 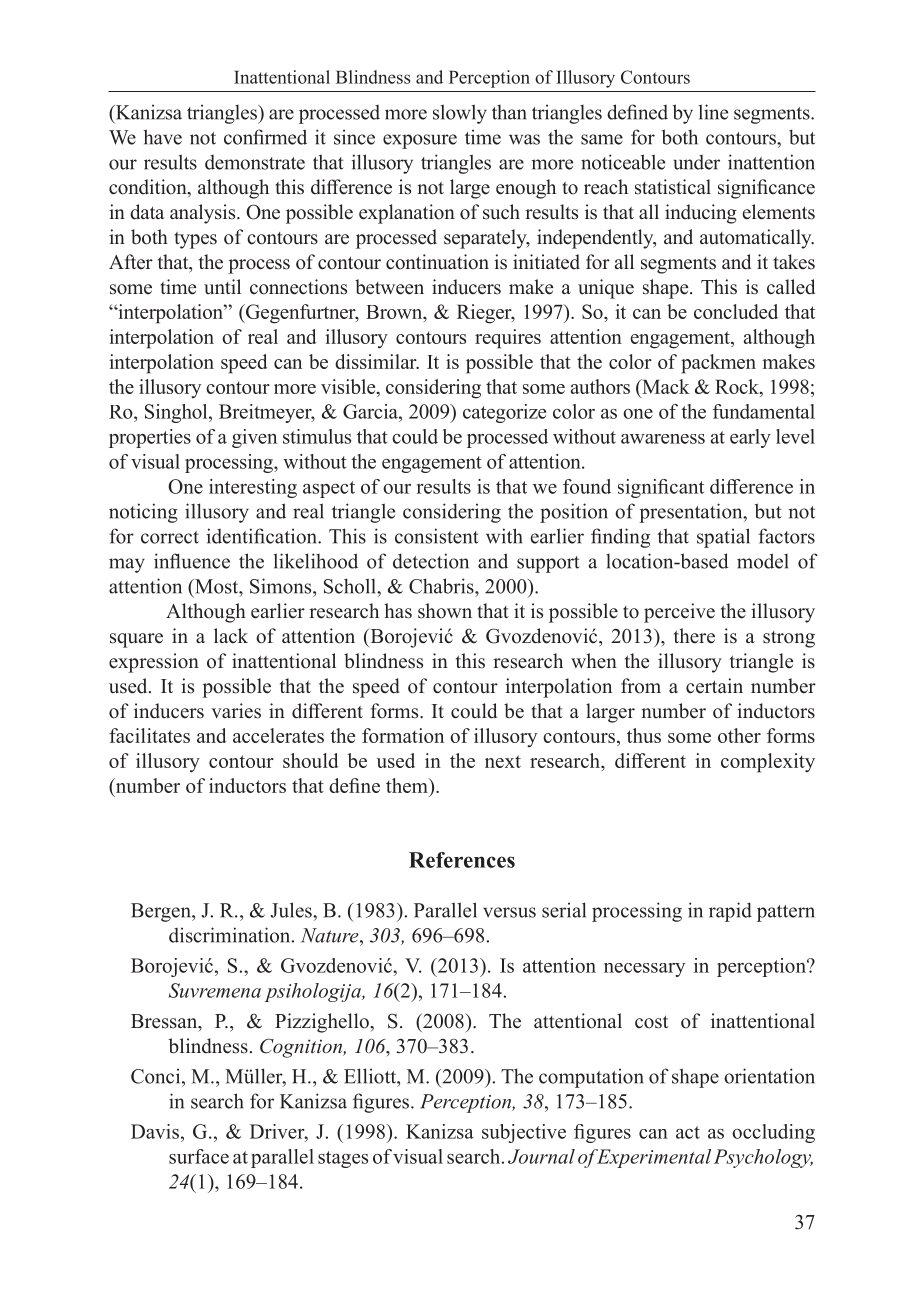 I want to click on have, so click(x=163, y=137).
